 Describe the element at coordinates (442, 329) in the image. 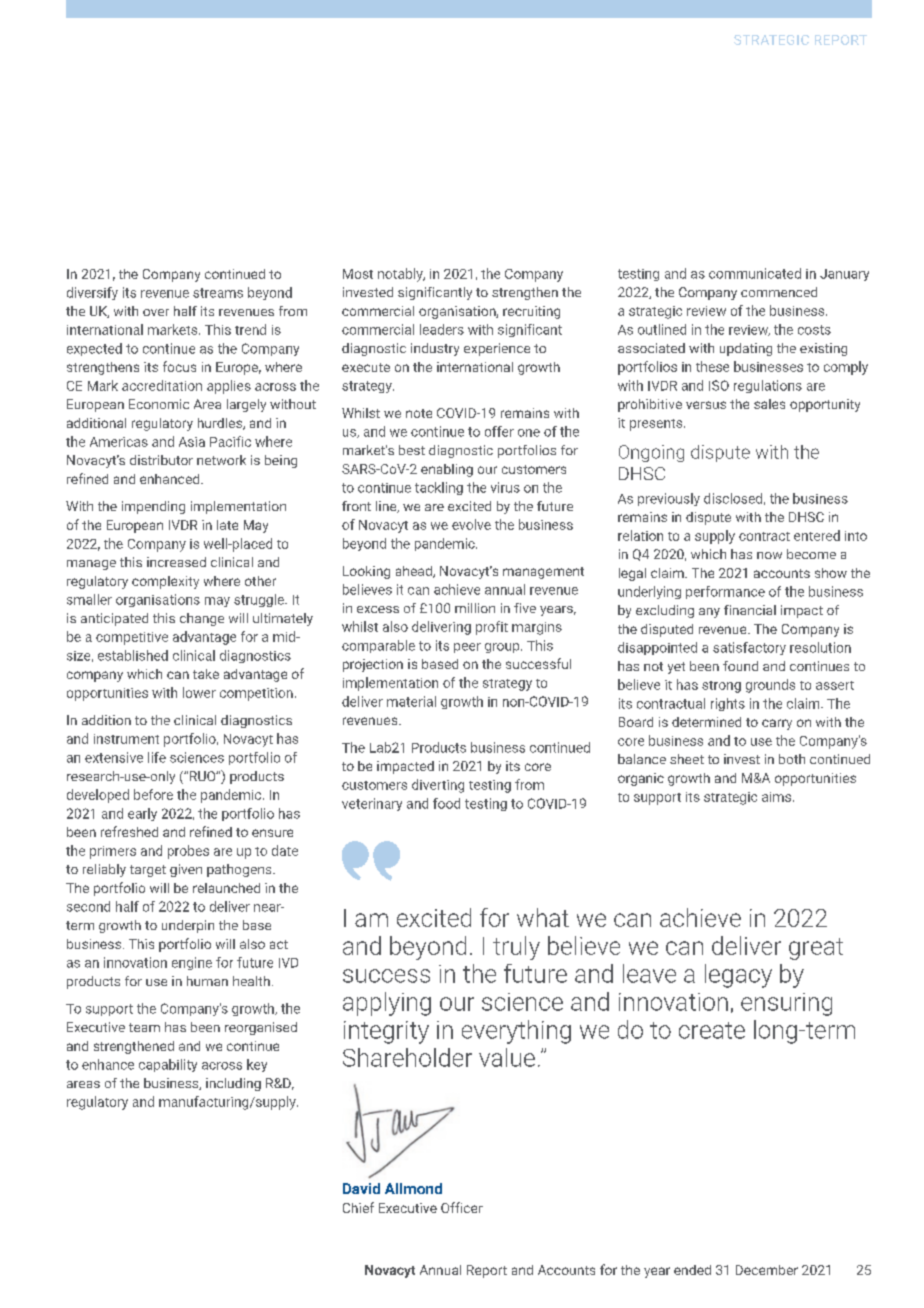

I see `leaders` at that location.
